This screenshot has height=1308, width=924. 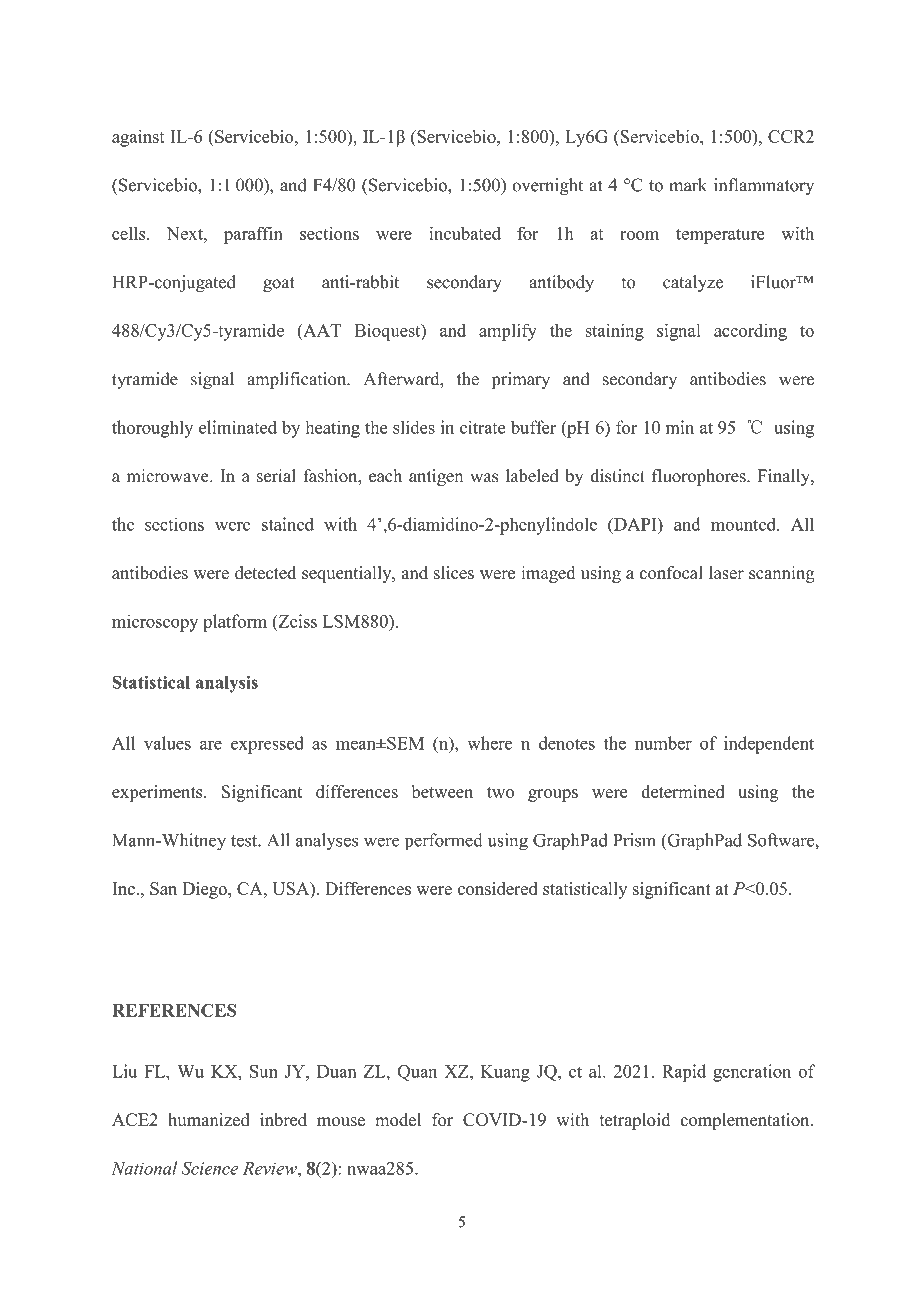 I want to click on mark, so click(x=688, y=185).
